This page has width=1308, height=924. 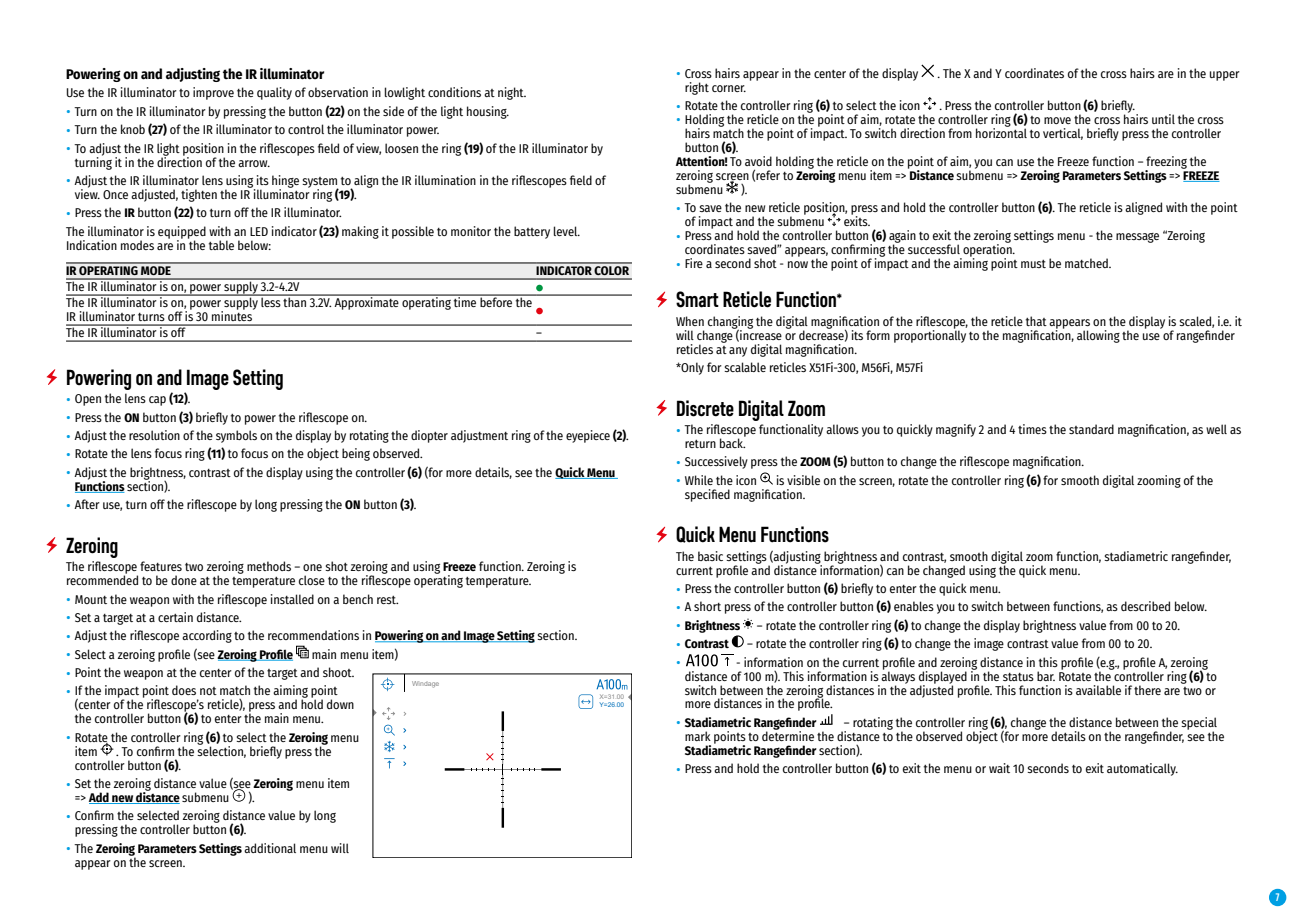 I want to click on mark, so click(x=698, y=736).
